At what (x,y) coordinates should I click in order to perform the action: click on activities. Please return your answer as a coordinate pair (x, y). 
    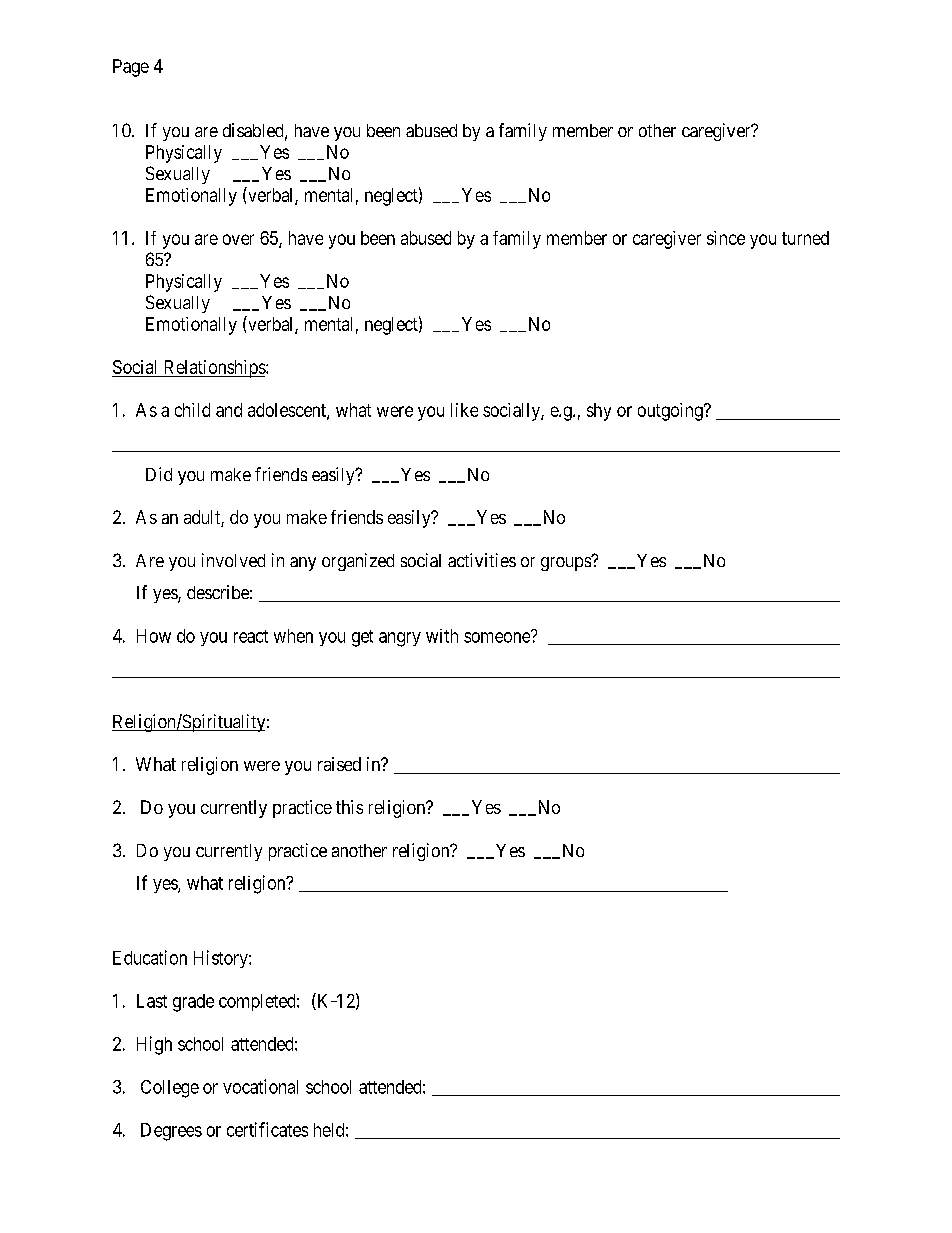
    Looking at the image, I should click on (482, 560).
